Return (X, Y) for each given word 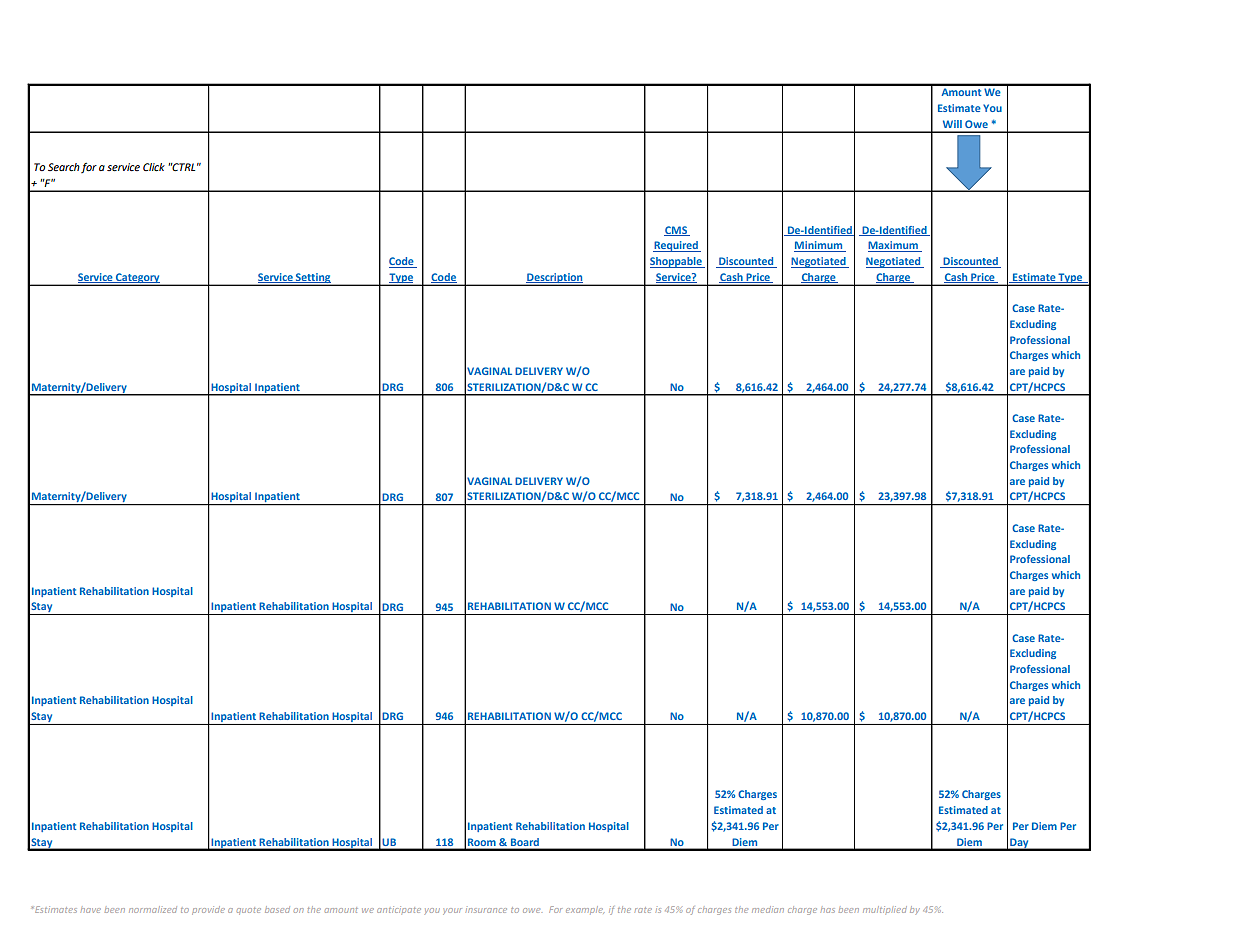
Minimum (819, 246)
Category (138, 279)
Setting (313, 279)
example (585, 910)
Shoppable (677, 262)
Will (952, 124)
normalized (153, 909)
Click (154, 167)
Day (1019, 844)
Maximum (894, 246)
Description (555, 279)
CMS (676, 231)
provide (208, 910)
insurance (486, 910)
